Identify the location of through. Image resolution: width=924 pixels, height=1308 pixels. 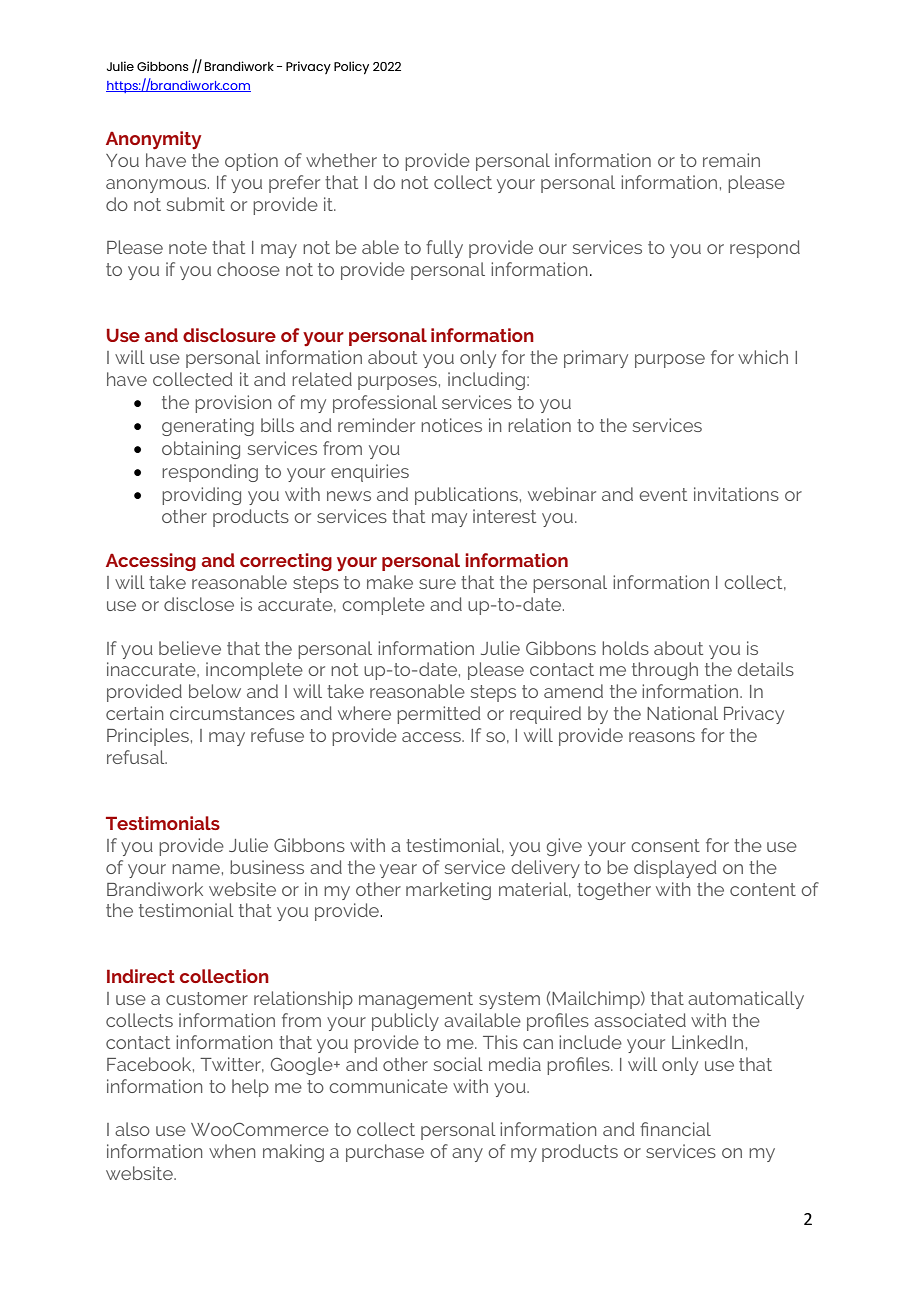
(665, 671).
